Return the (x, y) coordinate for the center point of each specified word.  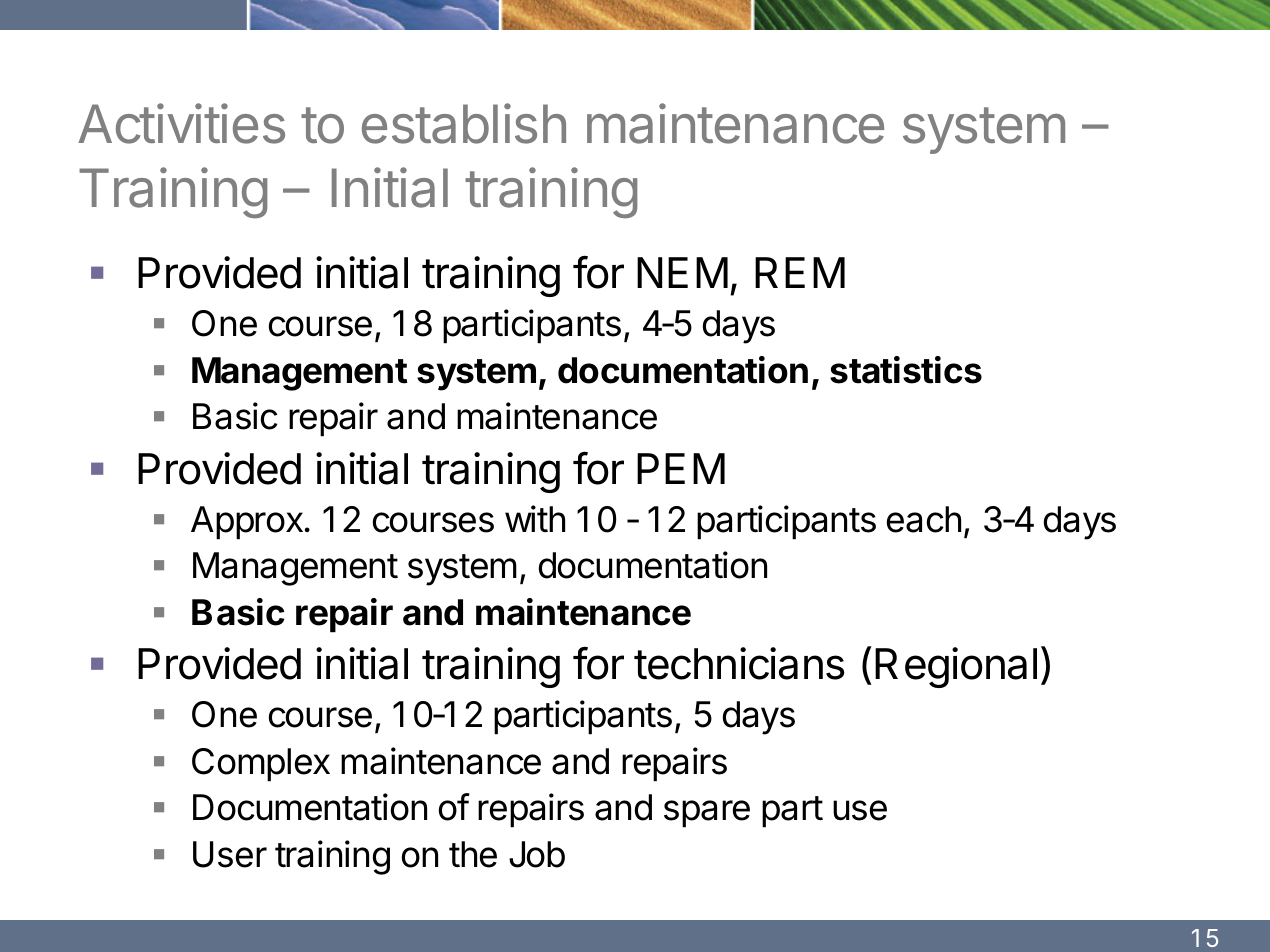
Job (537, 854)
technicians (739, 663)
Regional (956, 667)
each (924, 519)
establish (464, 123)
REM (800, 272)
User (230, 854)
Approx (247, 523)
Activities (181, 123)
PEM (681, 468)
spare (707, 814)
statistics (906, 370)
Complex (261, 765)
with (535, 519)
